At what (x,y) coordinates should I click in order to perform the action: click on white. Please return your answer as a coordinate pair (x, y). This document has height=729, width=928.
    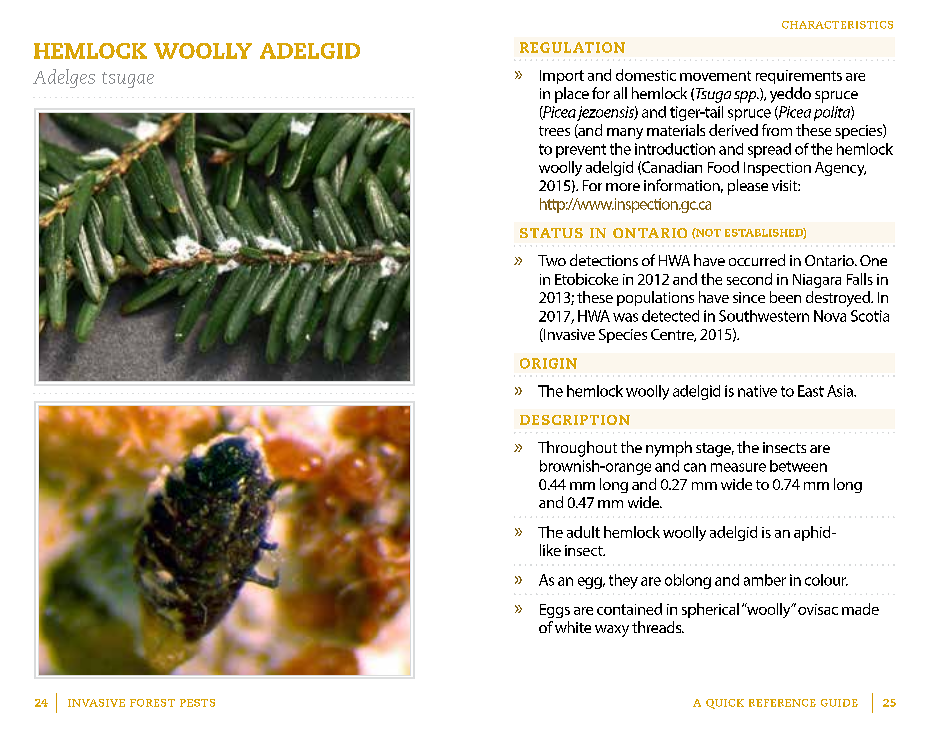
    Looking at the image, I should click on (573, 627).
